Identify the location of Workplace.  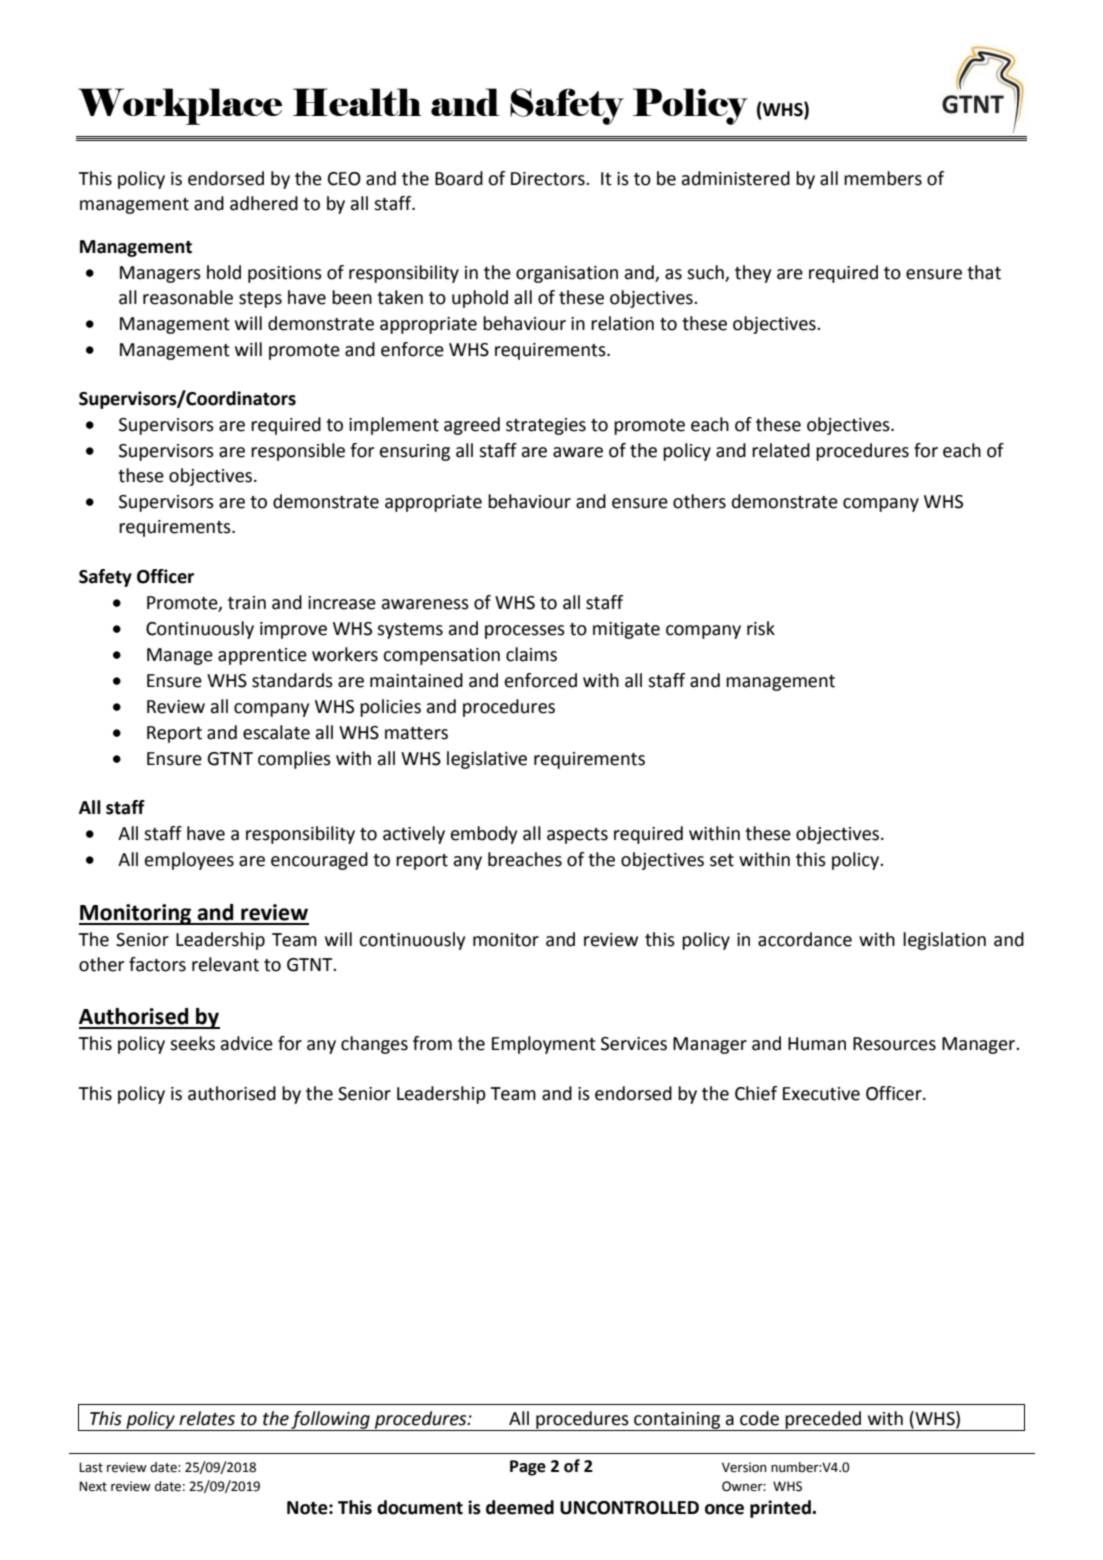
(180, 106).
